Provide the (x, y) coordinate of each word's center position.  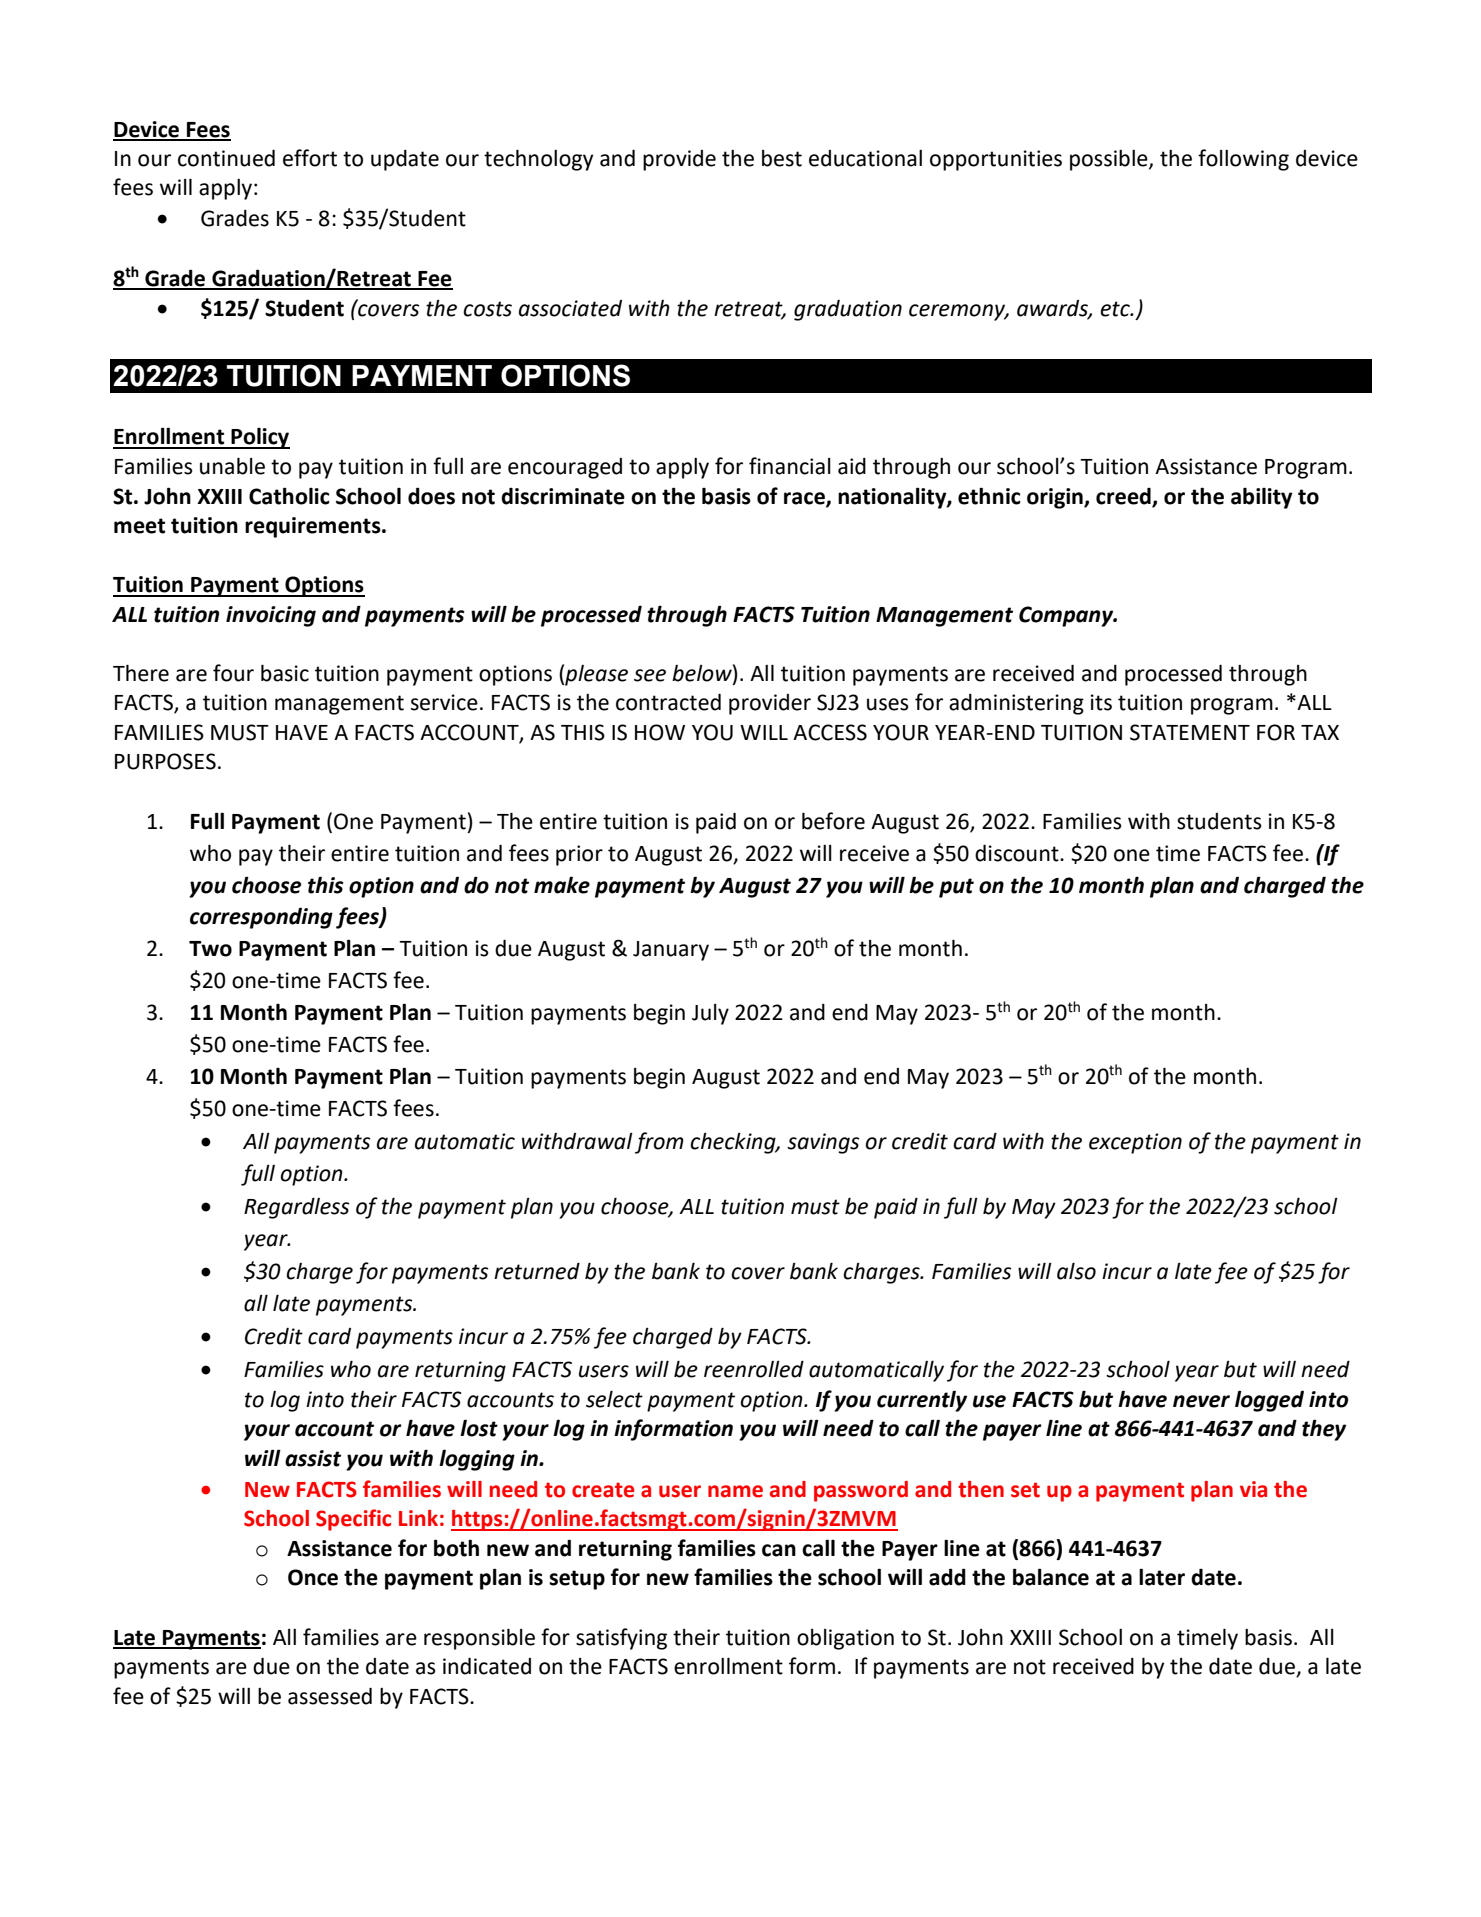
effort (310, 158)
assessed (330, 1696)
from (659, 1143)
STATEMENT (1190, 732)
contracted (668, 702)
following (1243, 160)
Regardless (297, 1208)
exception (1135, 1143)
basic (285, 673)
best (782, 158)
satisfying (621, 1639)
